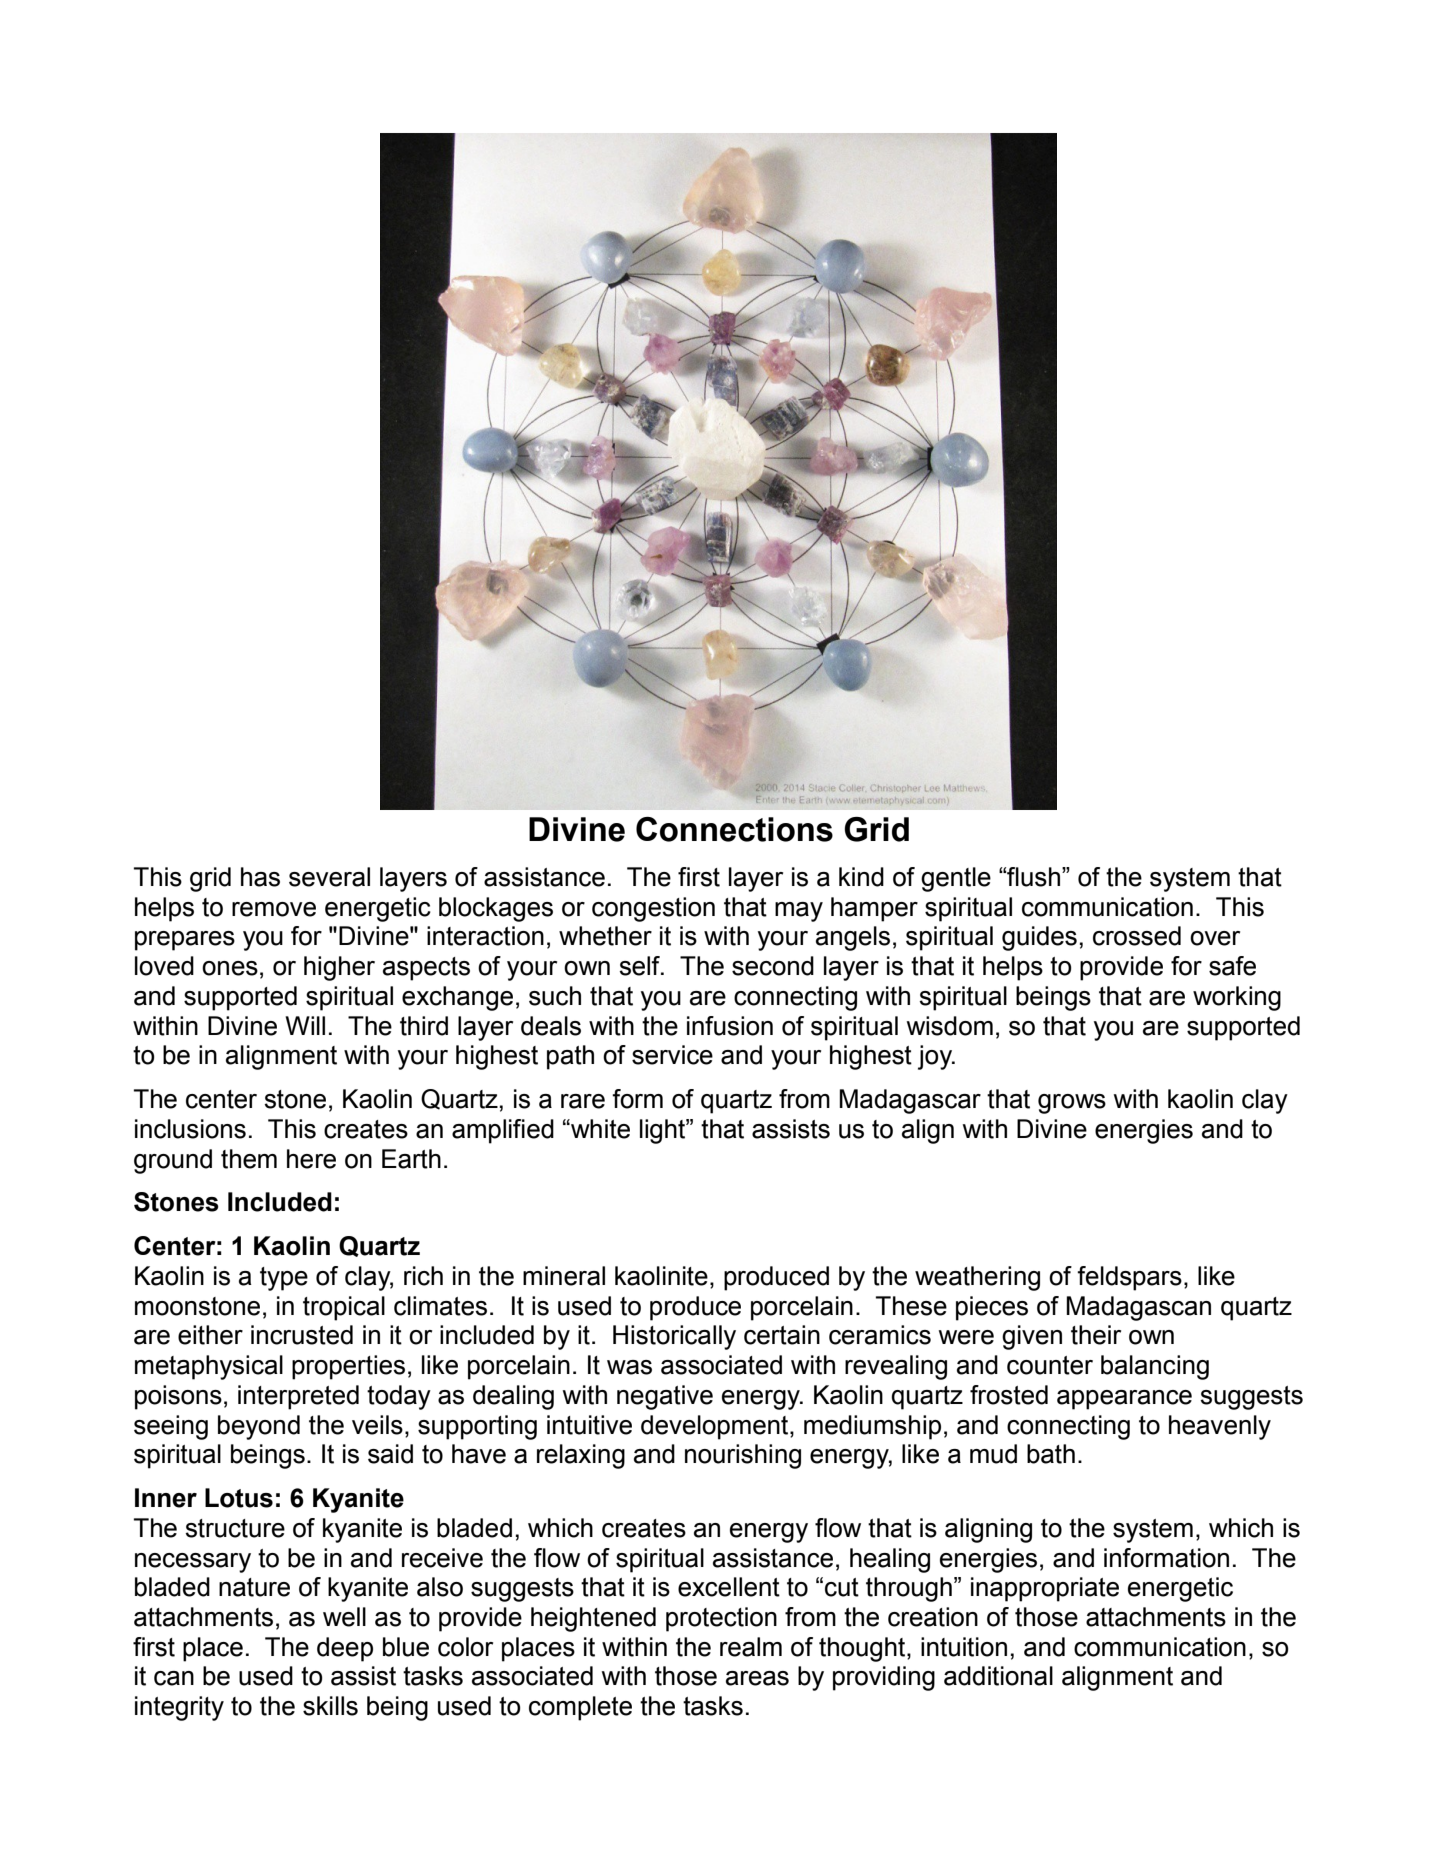  What do you see at coordinates (956, 879) in the screenshot?
I see `gentle` at bounding box center [956, 879].
